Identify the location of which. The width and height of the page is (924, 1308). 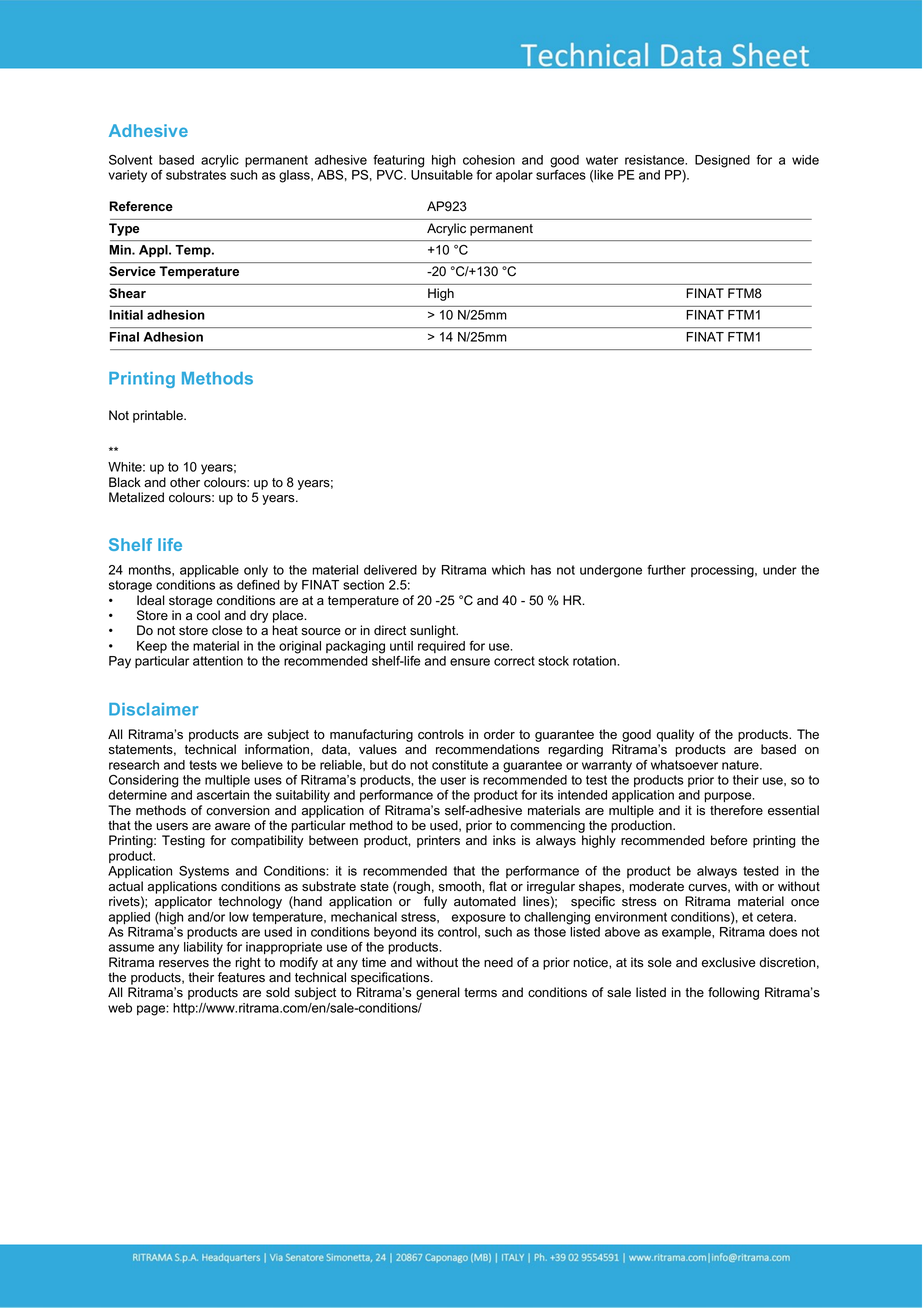
(508, 570).
